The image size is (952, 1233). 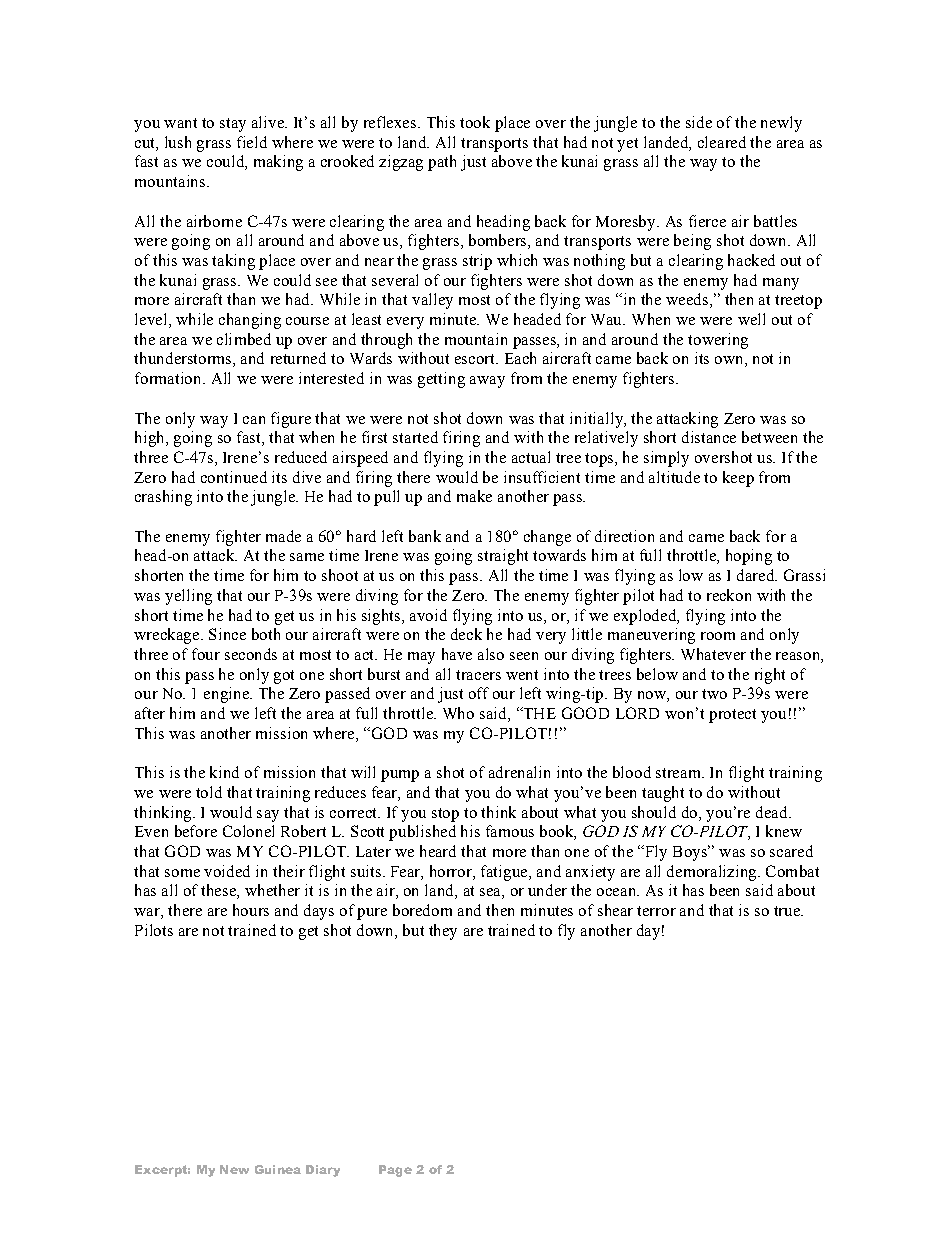 What do you see at coordinates (663, 794) in the screenshot?
I see `taught` at bounding box center [663, 794].
